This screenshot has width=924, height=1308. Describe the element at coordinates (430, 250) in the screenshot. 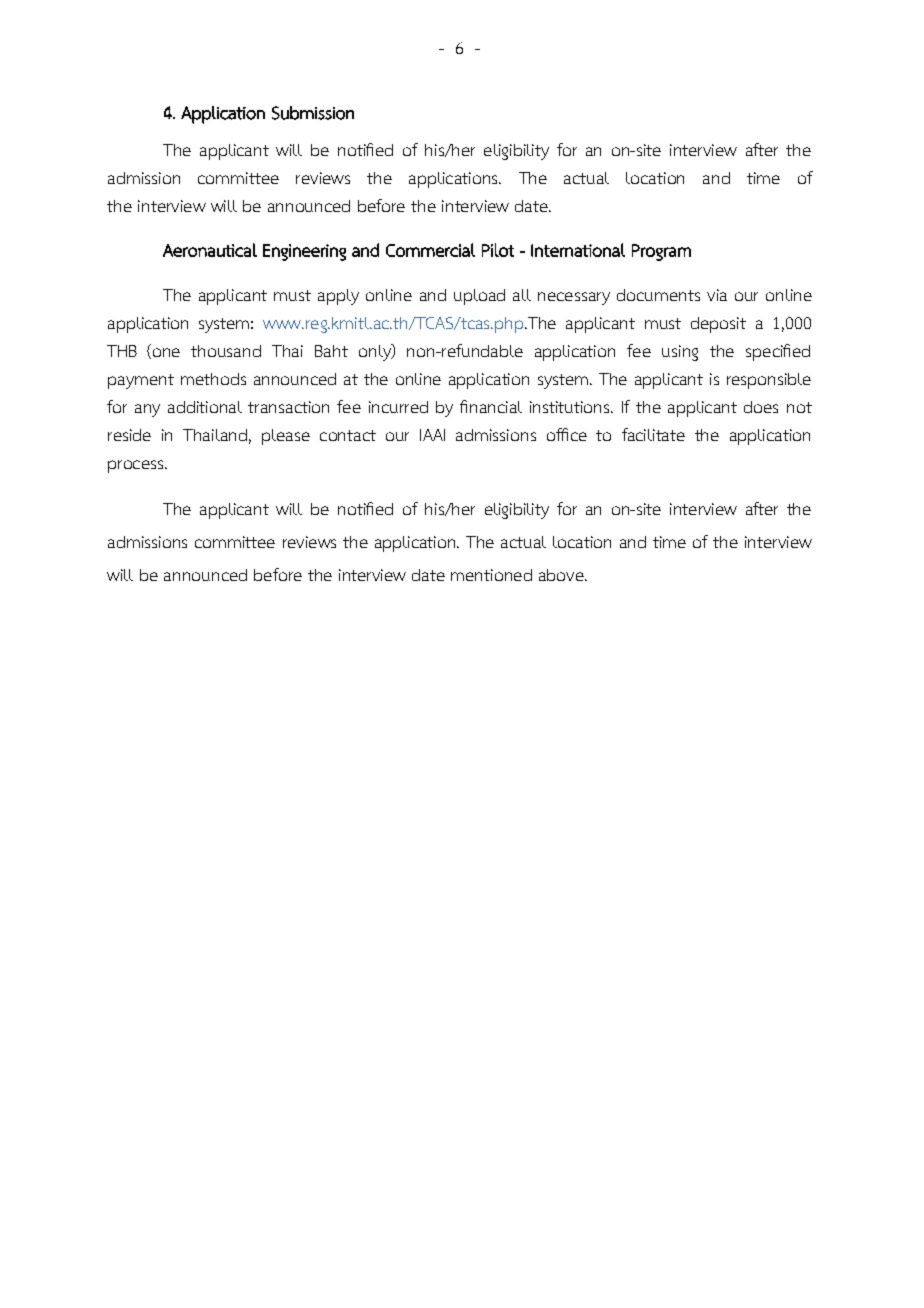

I see `Commercial` at that location.
